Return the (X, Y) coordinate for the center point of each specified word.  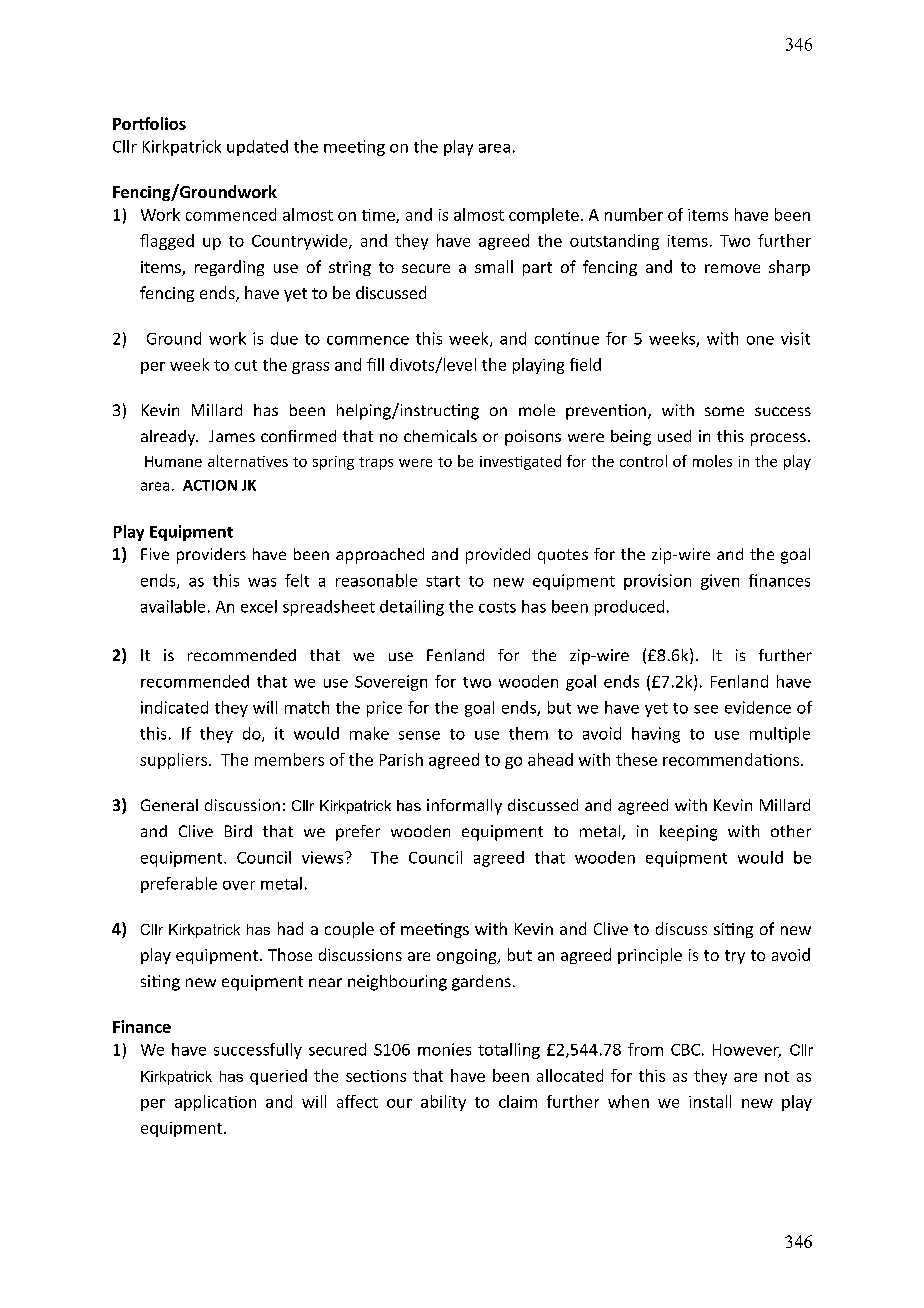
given (720, 582)
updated (257, 148)
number (634, 214)
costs (497, 607)
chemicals (440, 436)
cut (246, 365)
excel (259, 606)
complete (544, 216)
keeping (688, 833)
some (724, 411)
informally (464, 807)
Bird (238, 831)
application (215, 1103)
